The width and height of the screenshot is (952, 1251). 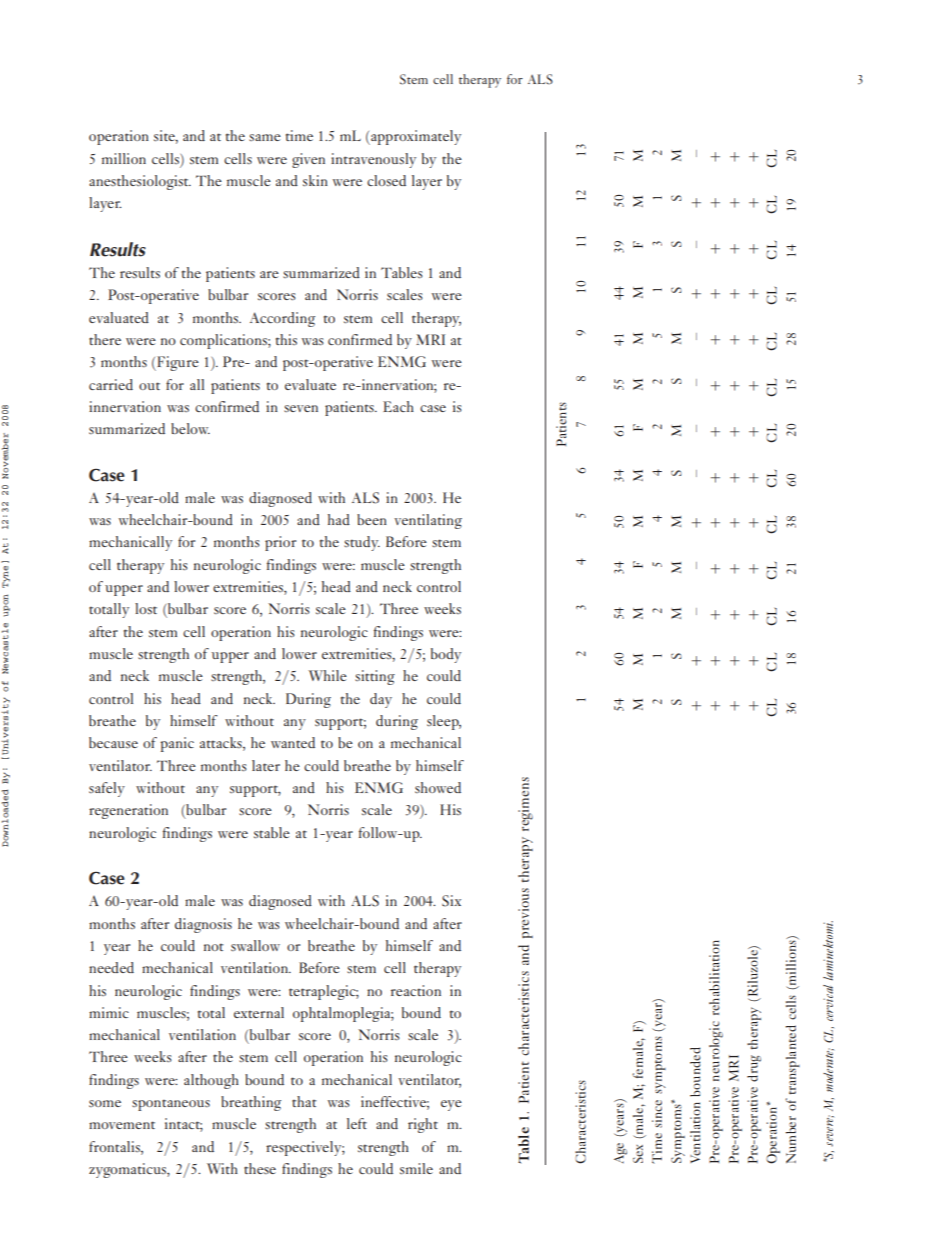 I want to click on below, so click(x=190, y=428).
